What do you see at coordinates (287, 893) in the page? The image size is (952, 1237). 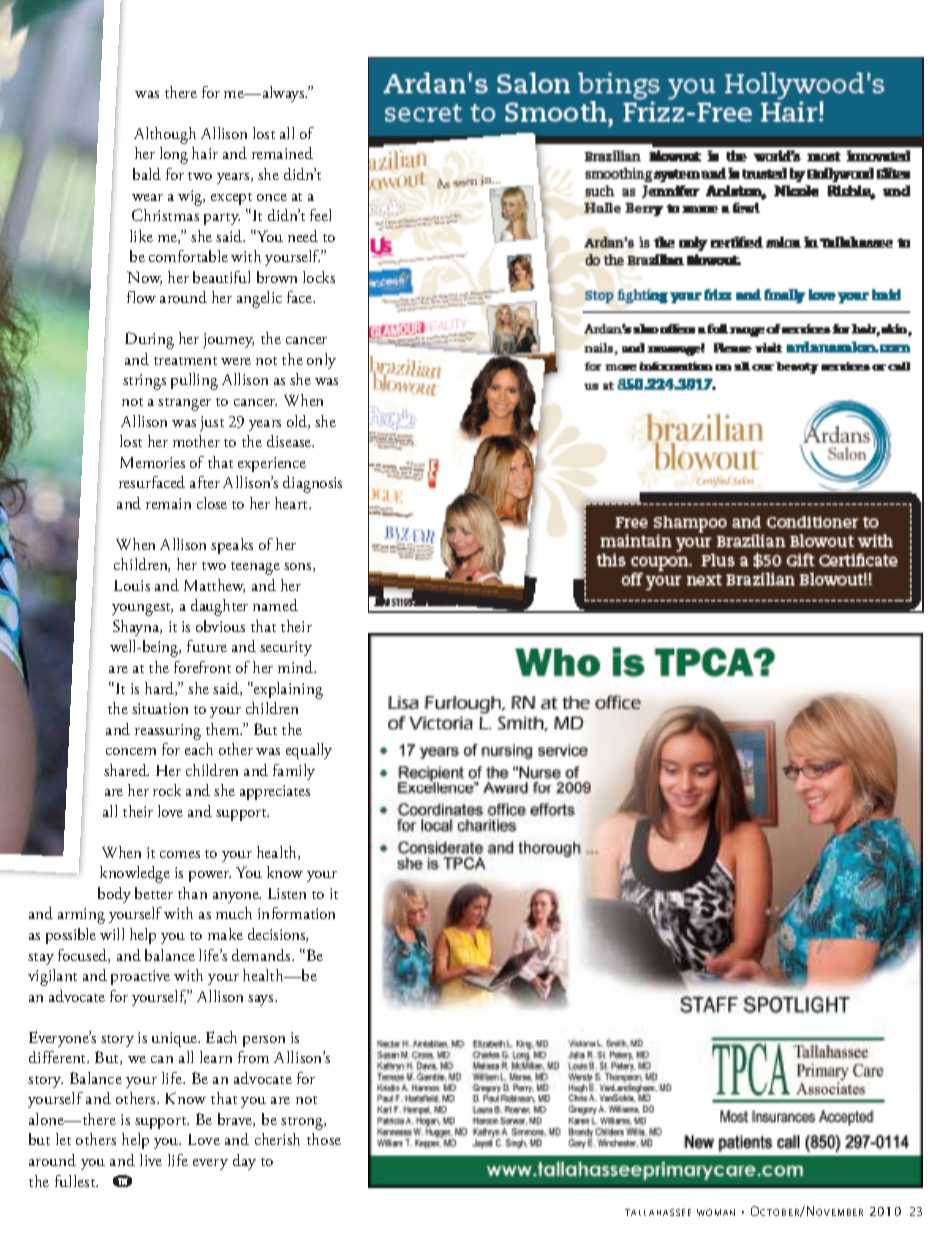 I see `Listen` at bounding box center [287, 893].
